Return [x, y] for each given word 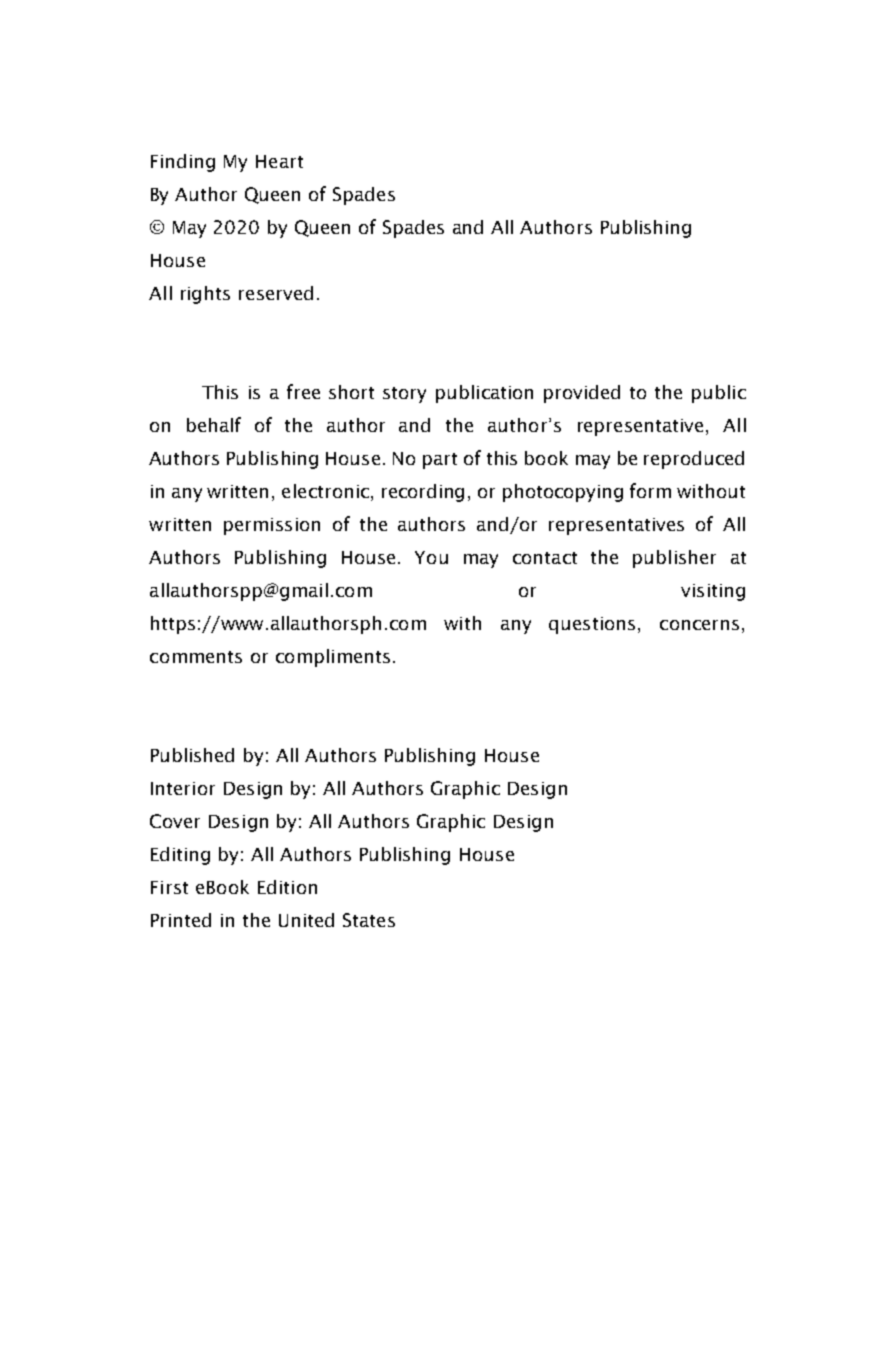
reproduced [694, 460]
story [404, 395]
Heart [279, 161]
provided [582, 394]
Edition [287, 887]
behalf [214, 424]
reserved [276, 293]
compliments [333, 658]
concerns [699, 625]
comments [196, 657]
